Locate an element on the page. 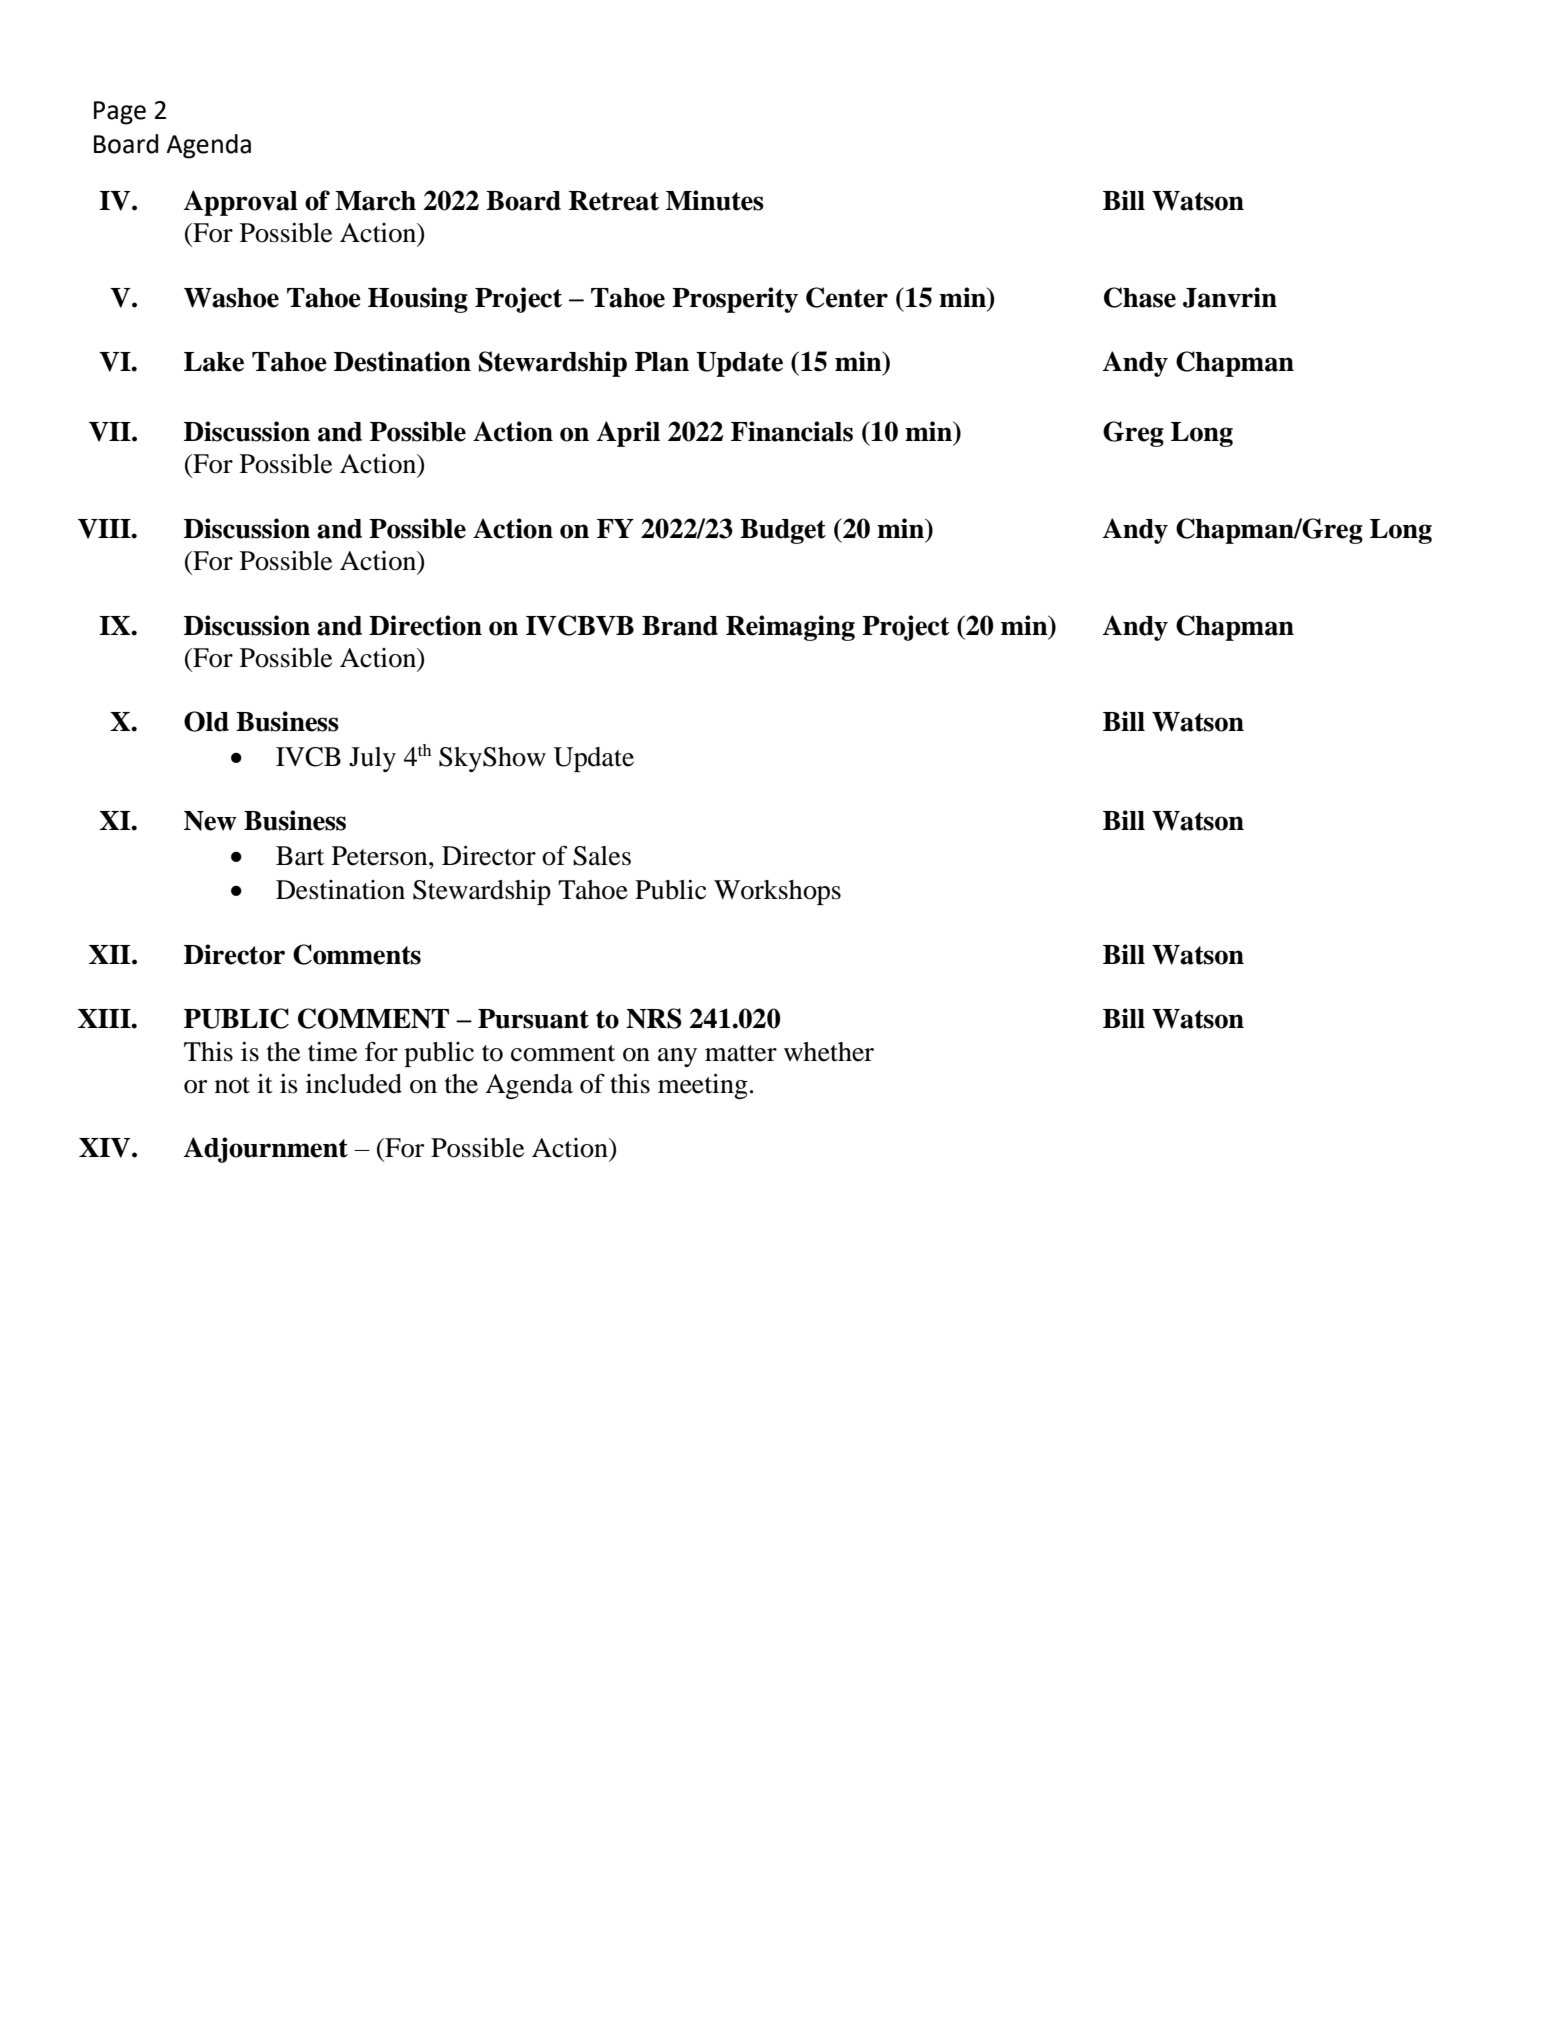 The height and width of the page is (2022, 1562). Brand is located at coordinates (680, 626).
